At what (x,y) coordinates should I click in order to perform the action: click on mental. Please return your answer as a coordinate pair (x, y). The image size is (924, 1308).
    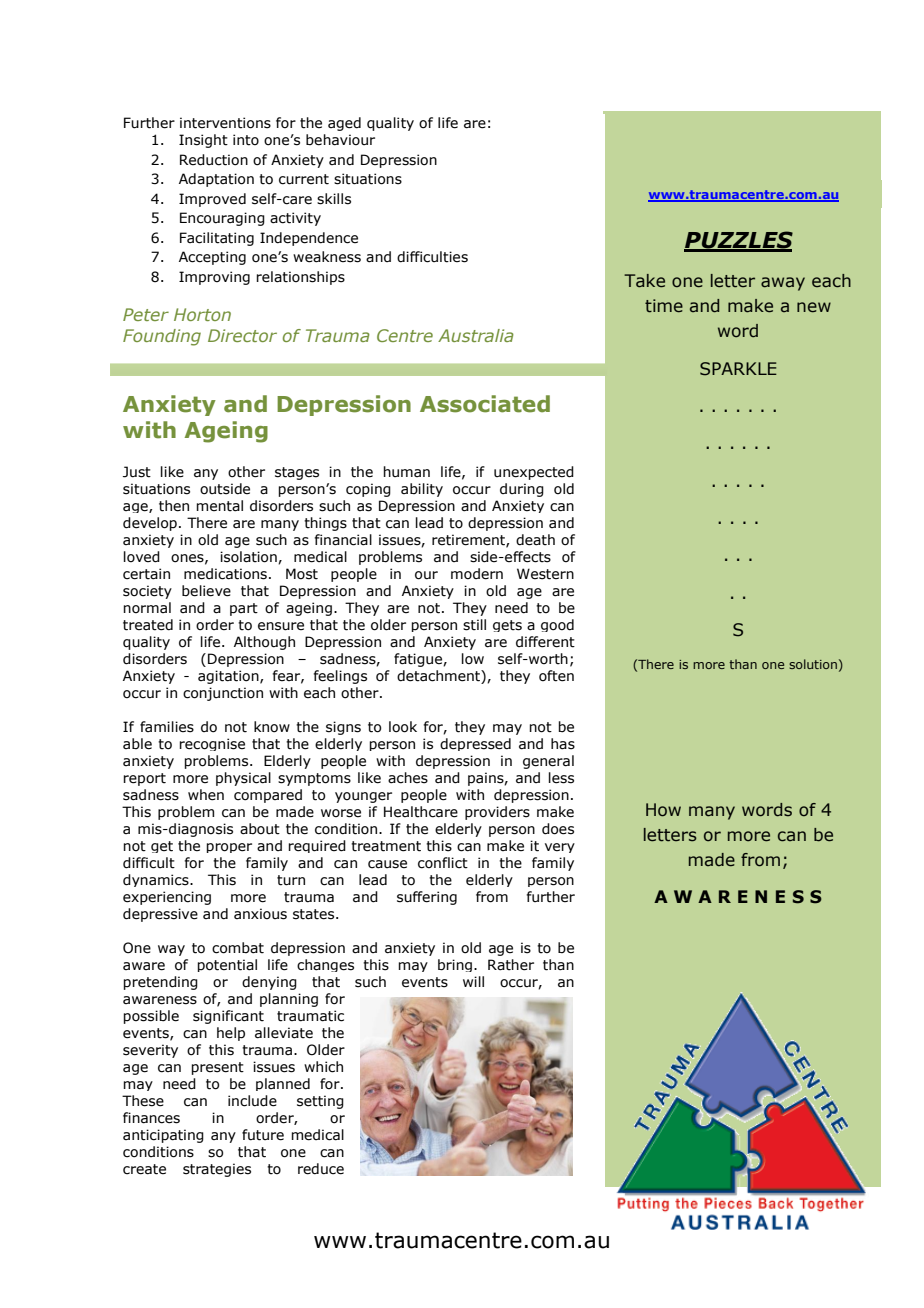
    Looking at the image, I should click on (219, 506).
